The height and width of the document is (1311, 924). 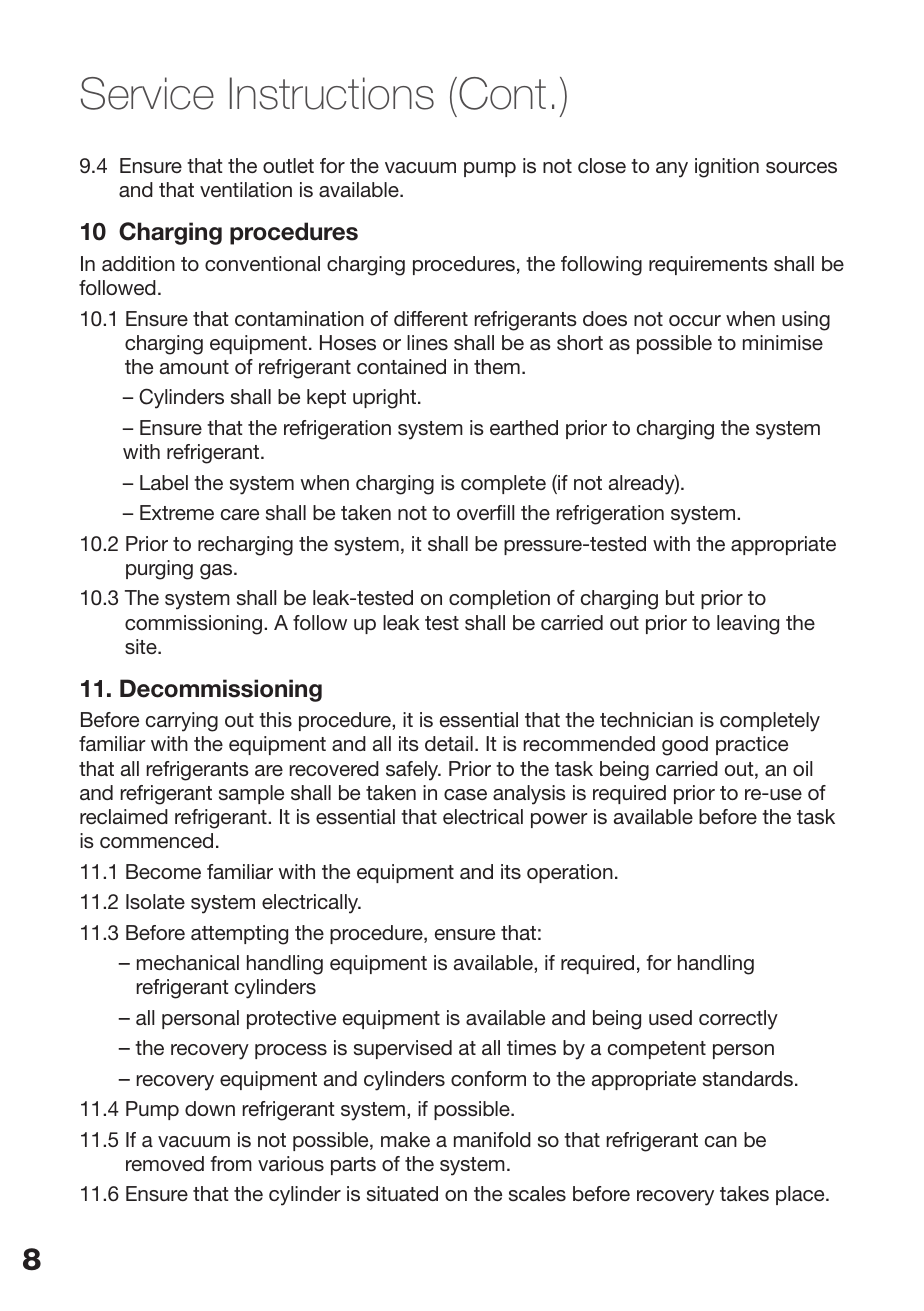 I want to click on leaving, so click(x=748, y=625).
